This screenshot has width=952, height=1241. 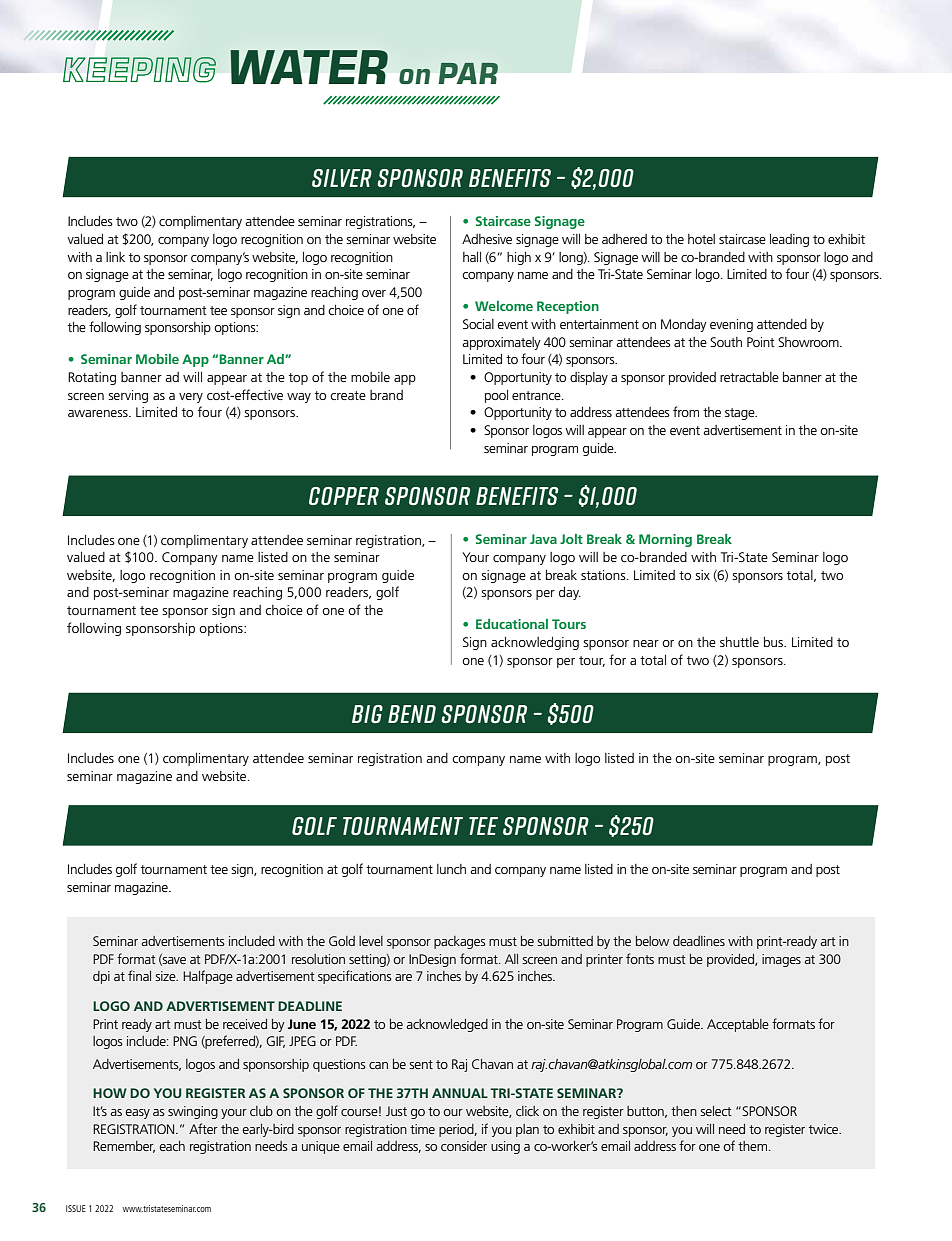 I want to click on consider, so click(x=464, y=1146).
